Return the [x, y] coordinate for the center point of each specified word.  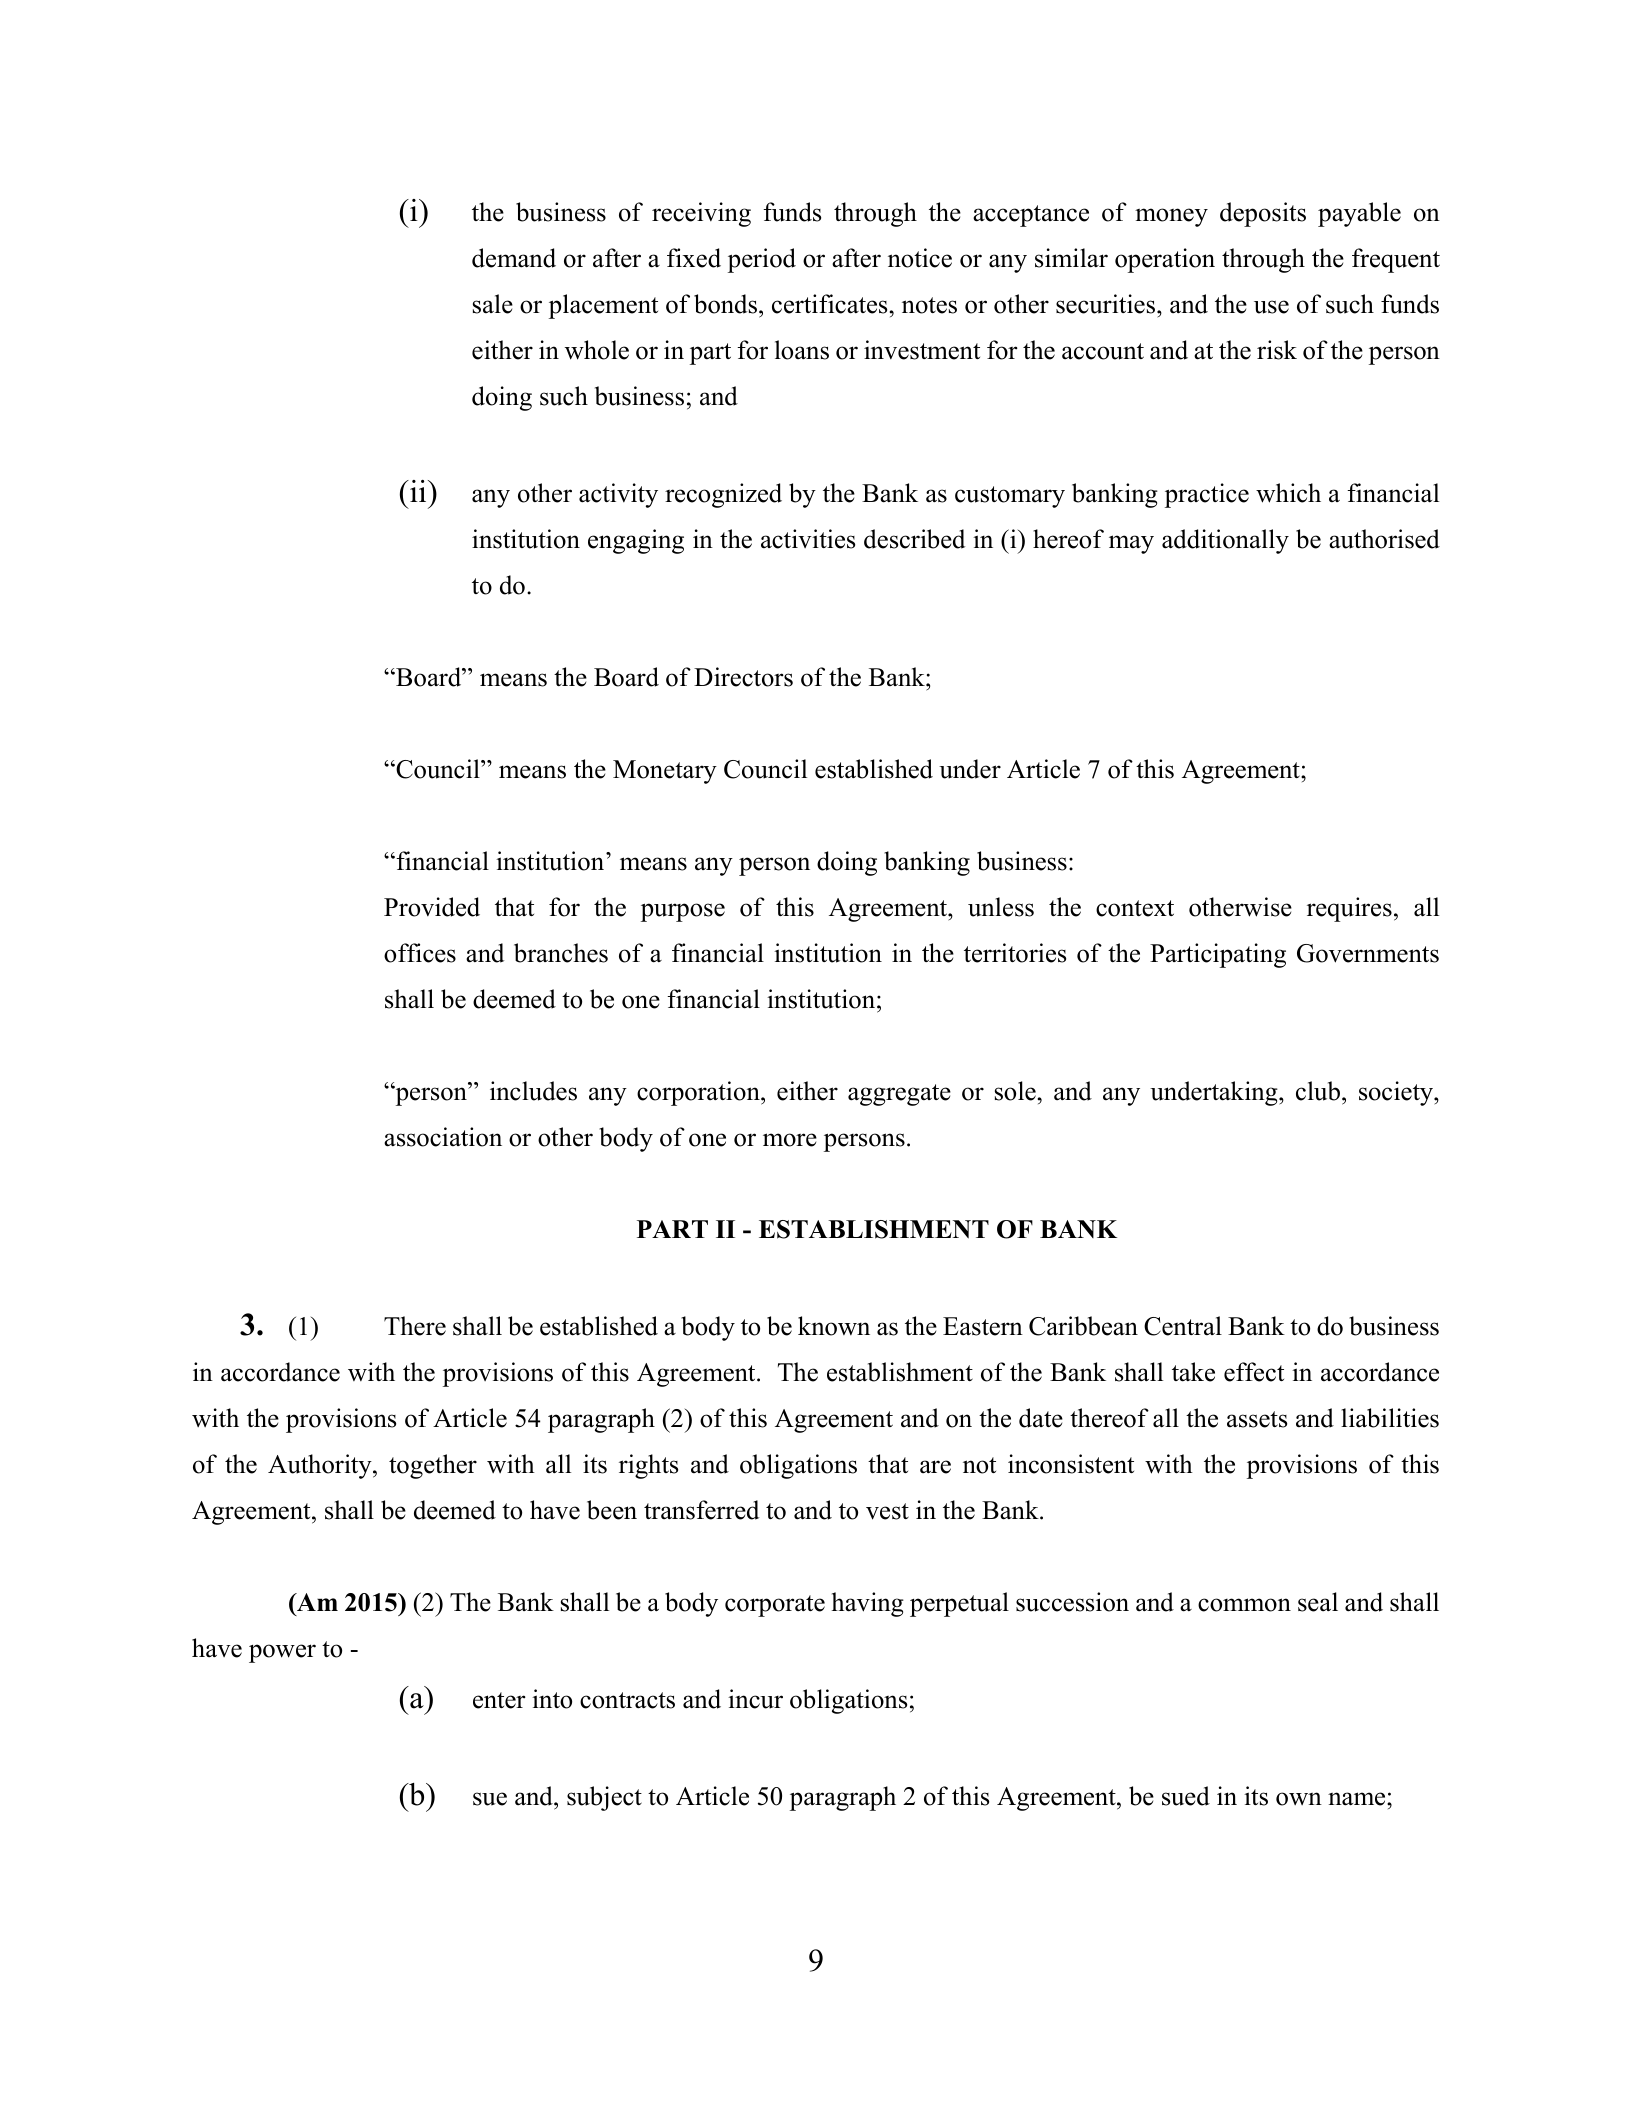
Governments [1368, 953]
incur [755, 1699]
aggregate [899, 1095]
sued [1186, 1796]
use [1271, 307]
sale [493, 304]
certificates [831, 304]
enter [499, 1700]
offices [420, 953]
